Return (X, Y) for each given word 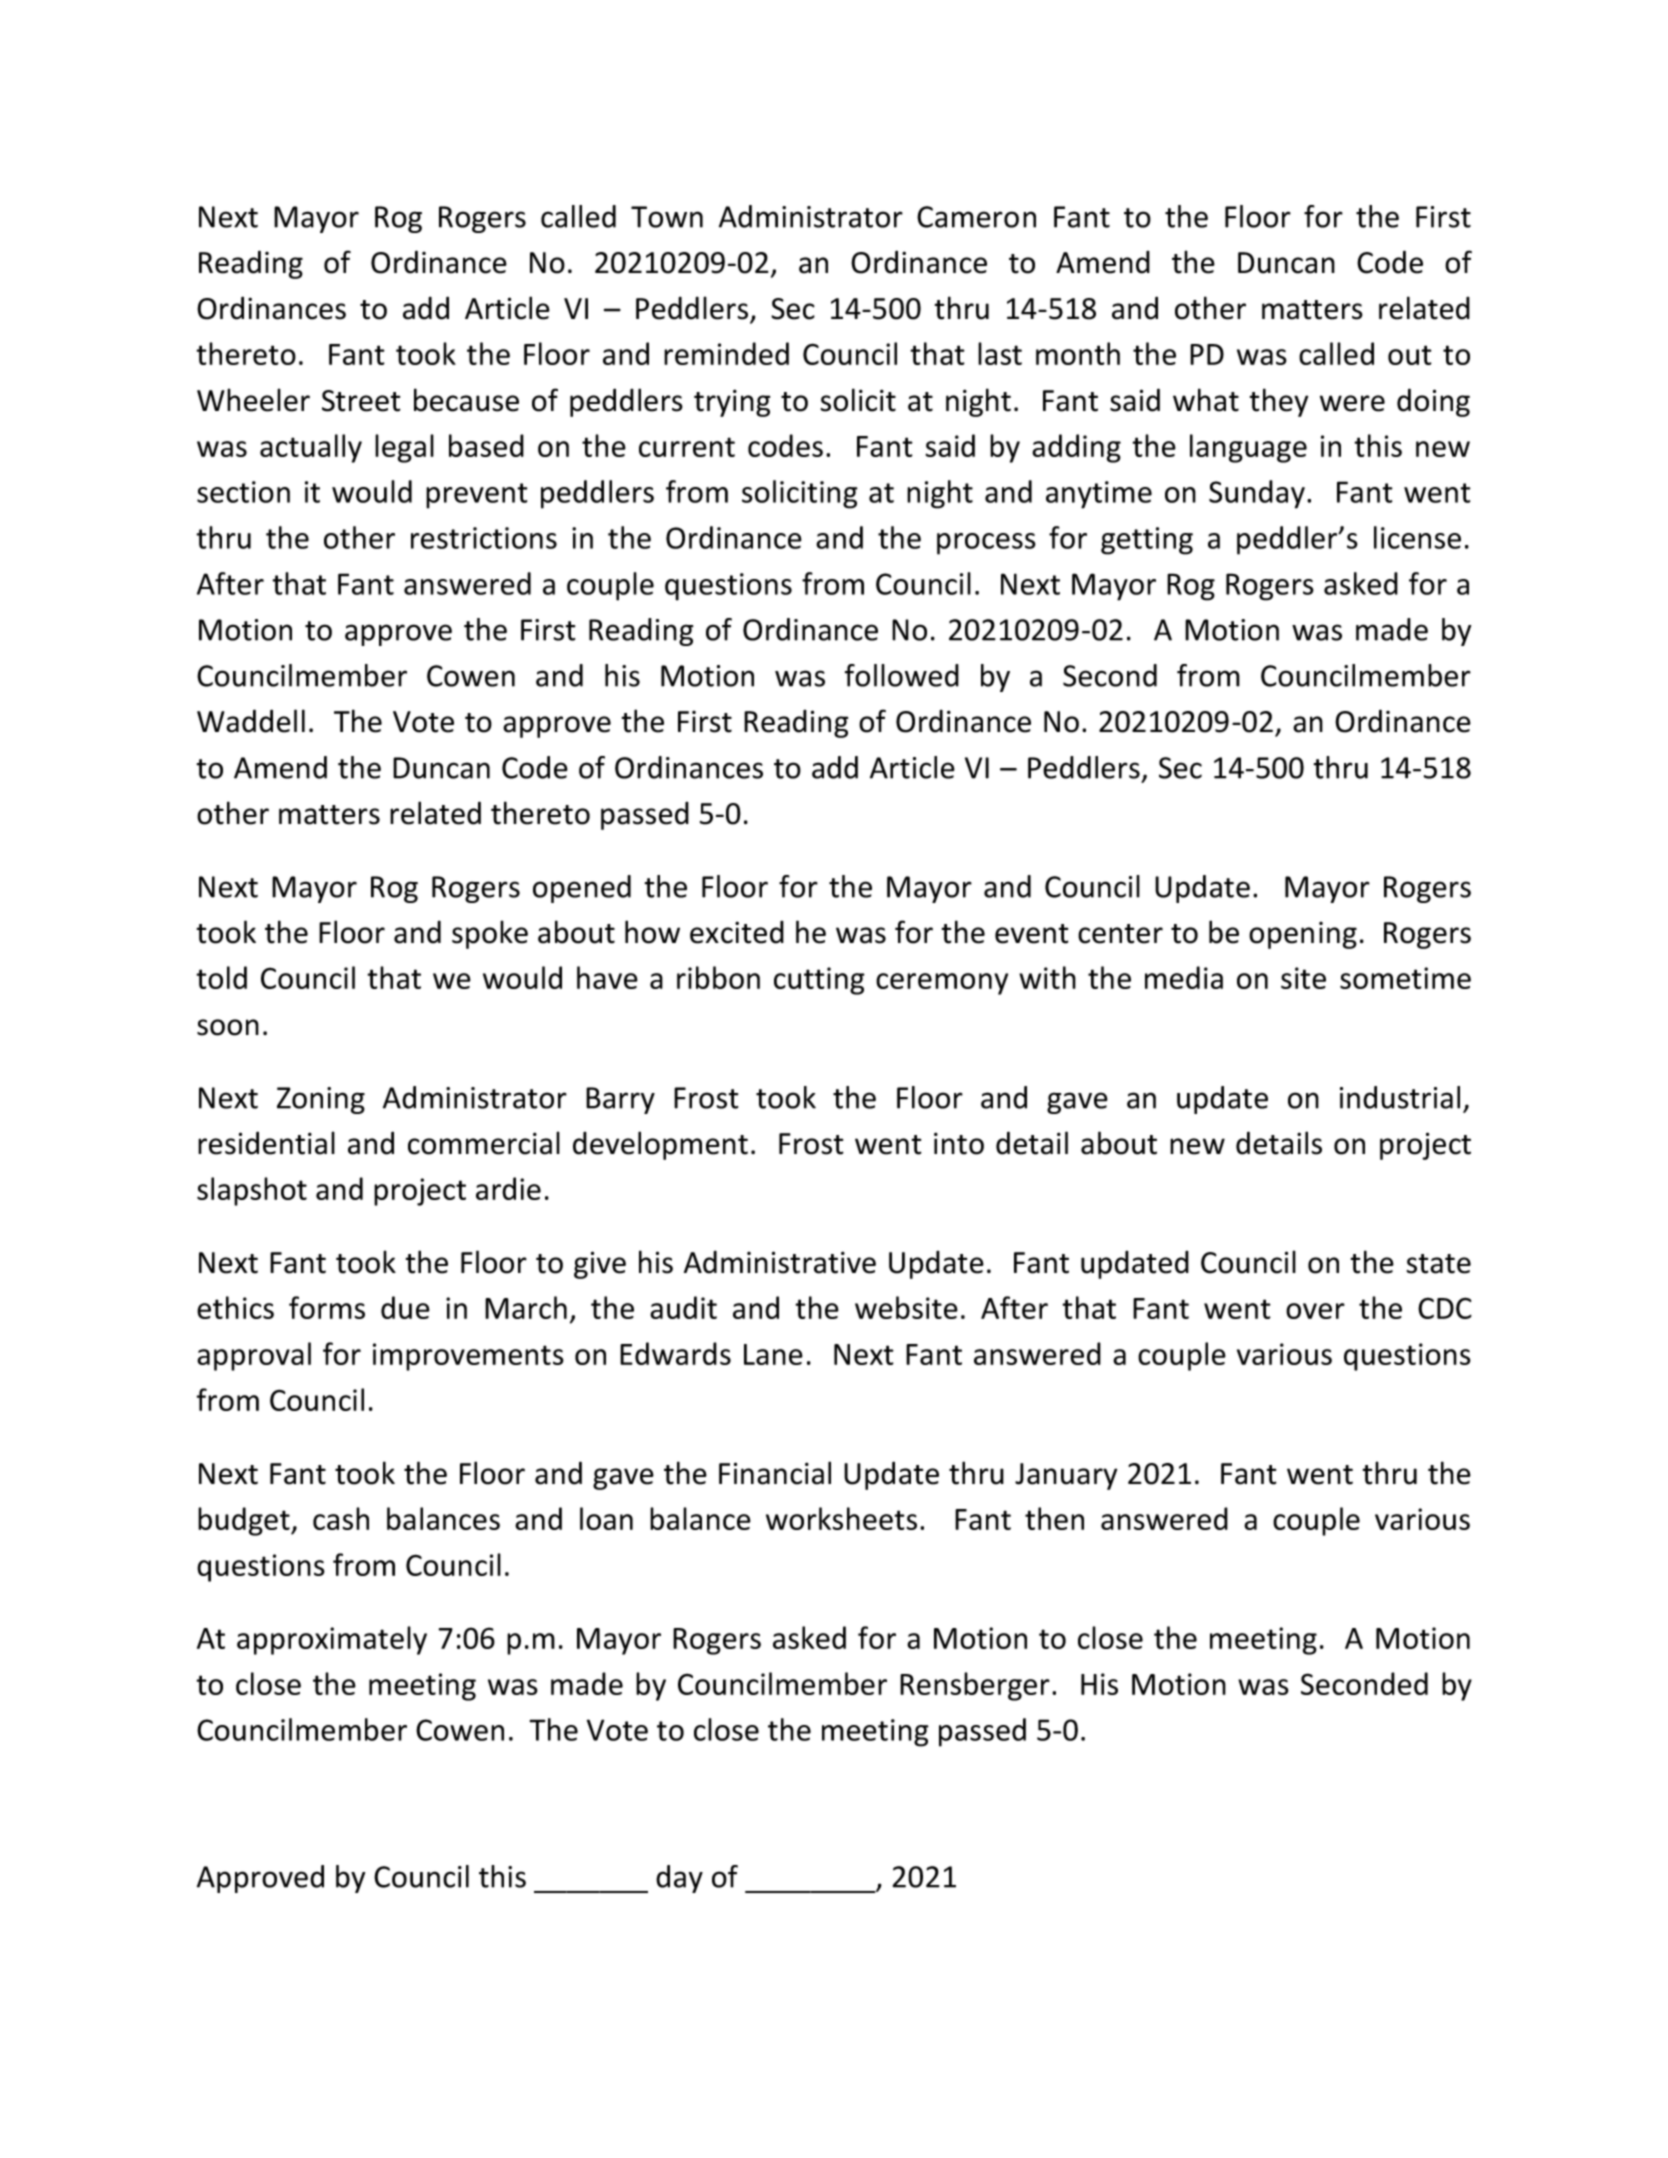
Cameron (976, 217)
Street (361, 401)
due (405, 1307)
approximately (332, 1640)
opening (1303, 935)
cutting (819, 981)
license (1417, 537)
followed (902, 675)
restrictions (484, 538)
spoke (490, 934)
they (1279, 402)
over (1315, 1311)
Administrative (780, 1262)
